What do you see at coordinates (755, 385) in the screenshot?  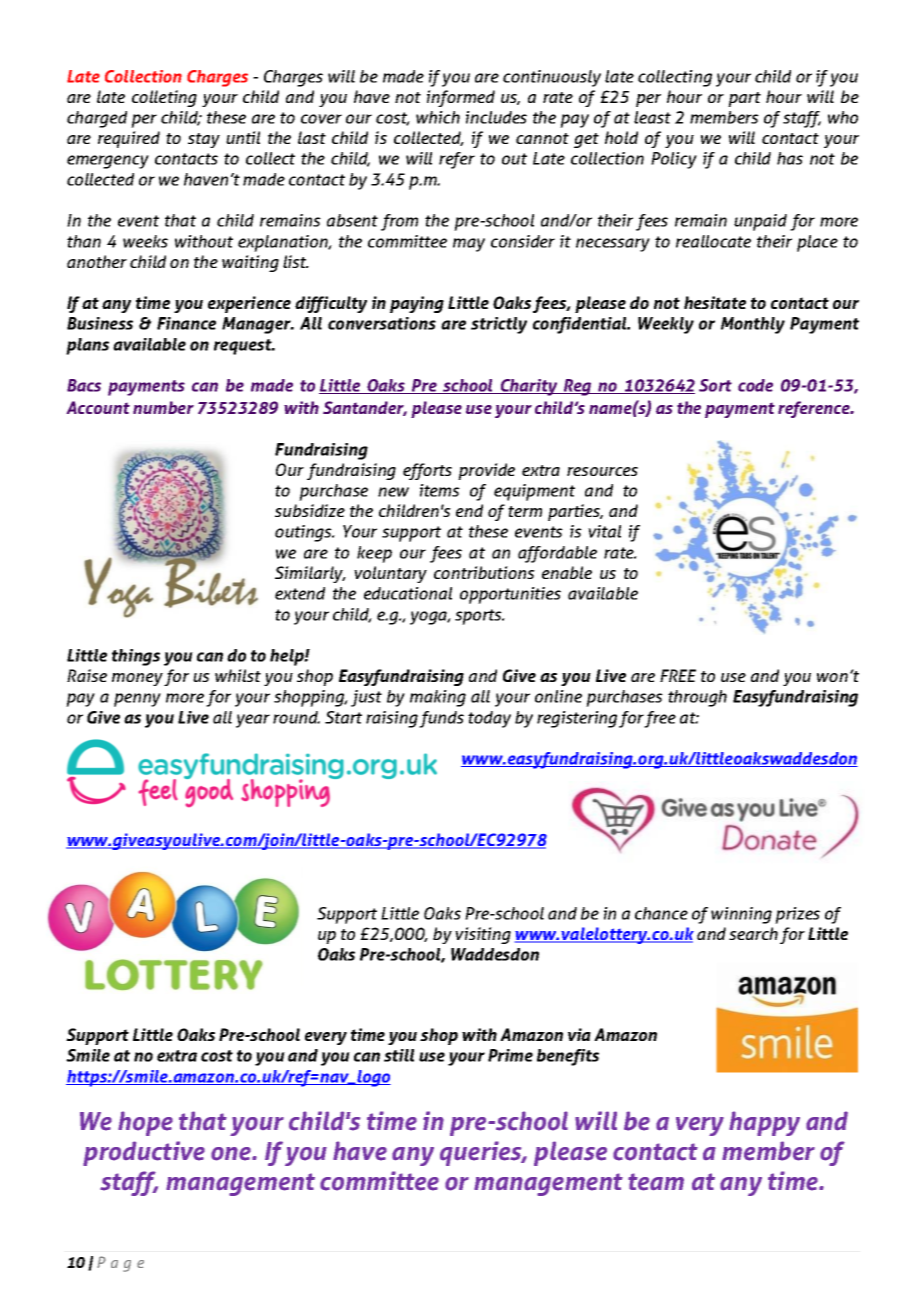 I see `code` at bounding box center [755, 385].
